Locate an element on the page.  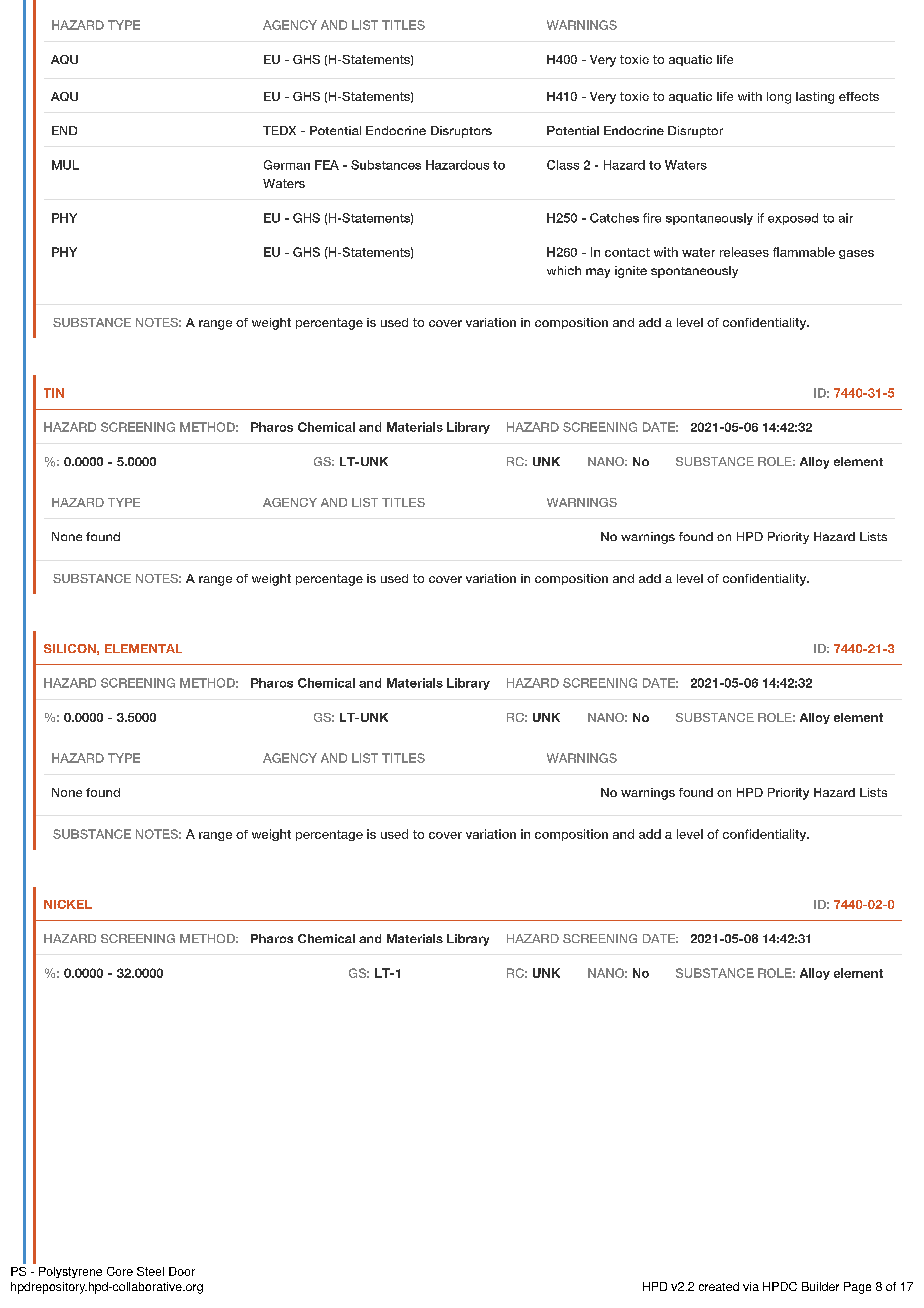
created is located at coordinates (719, 1286).
